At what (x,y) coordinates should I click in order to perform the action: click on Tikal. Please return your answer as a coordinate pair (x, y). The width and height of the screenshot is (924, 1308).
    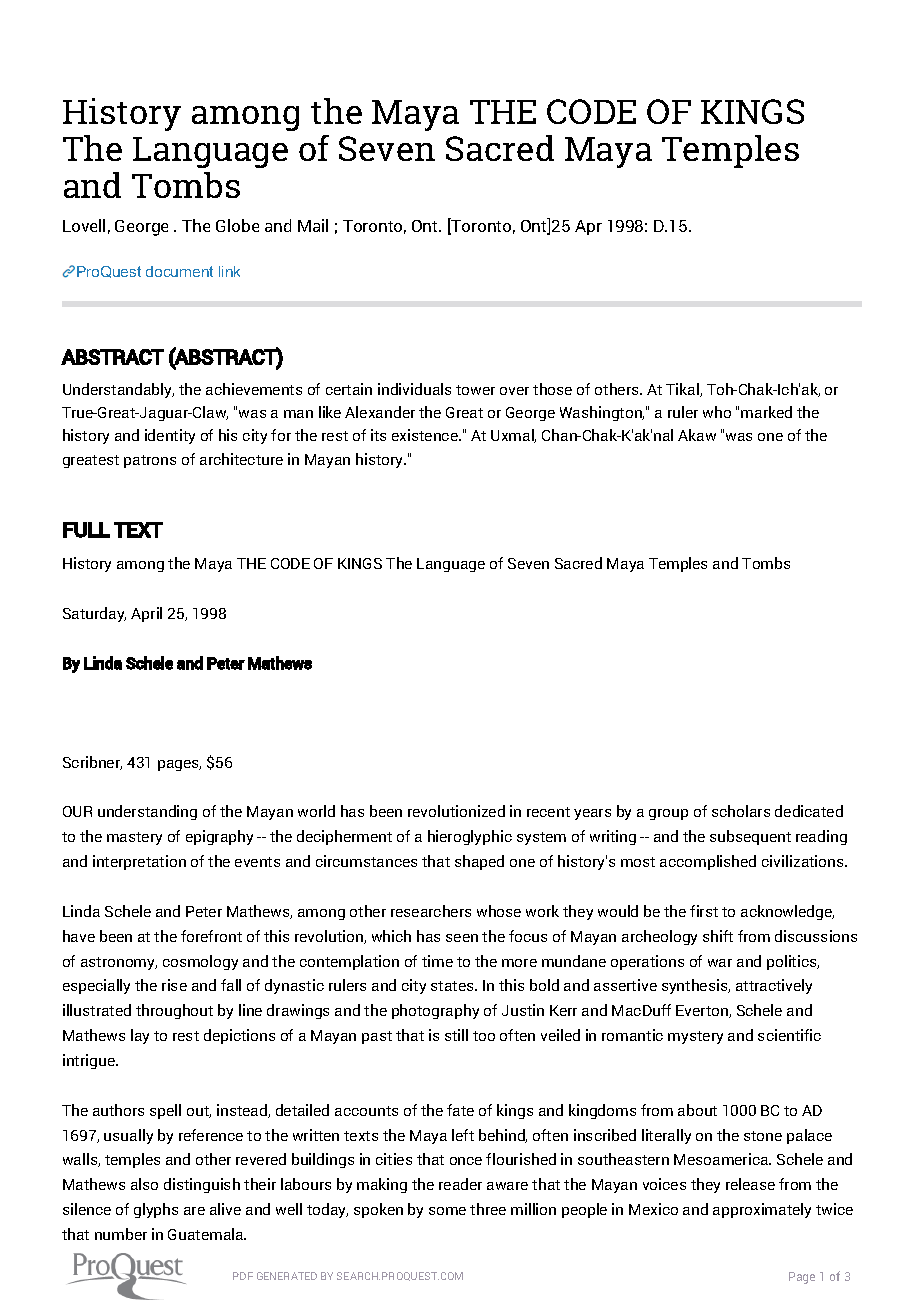
    Looking at the image, I should click on (683, 390).
